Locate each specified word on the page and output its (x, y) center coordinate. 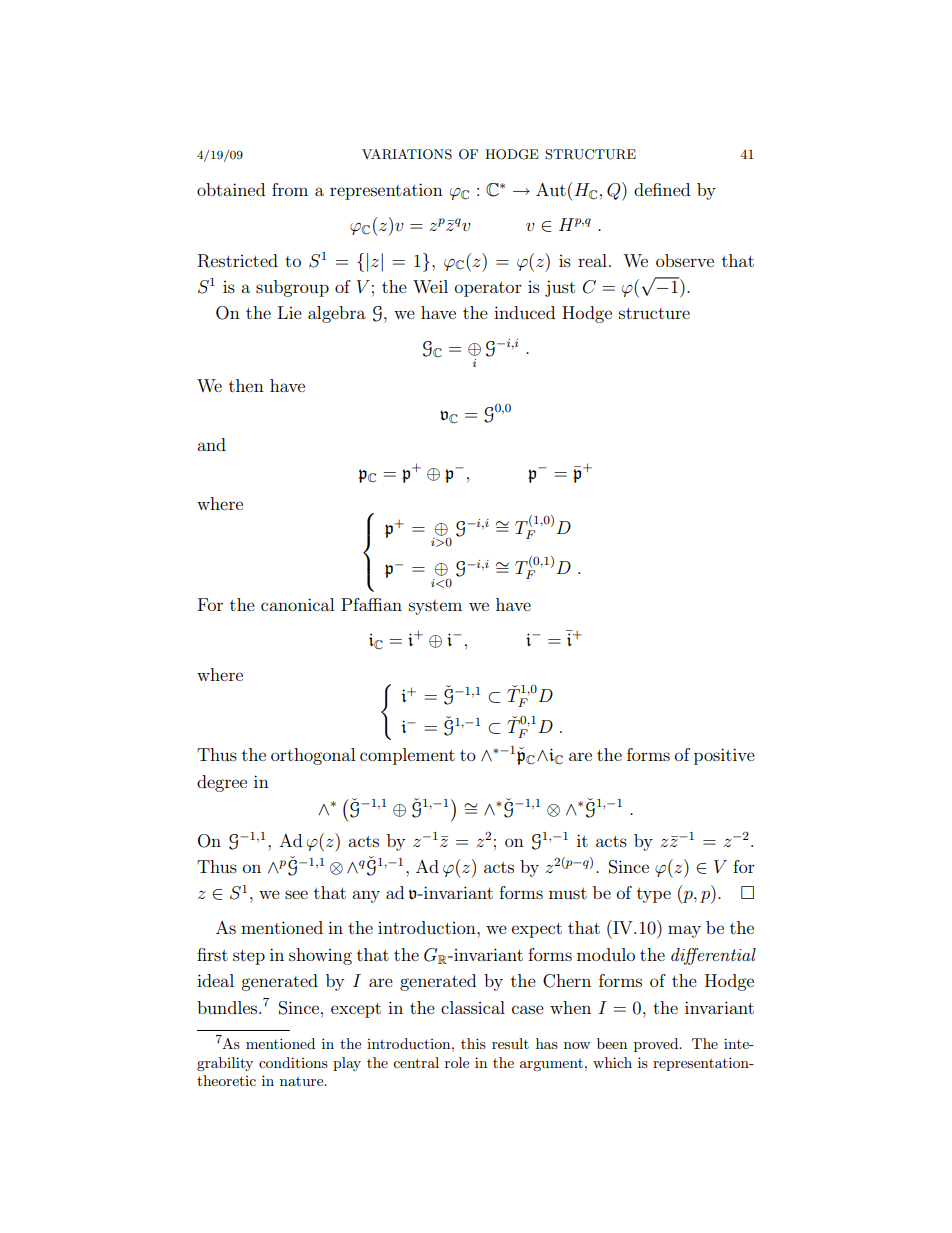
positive (724, 756)
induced (524, 312)
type (654, 895)
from (290, 189)
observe (685, 260)
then (246, 385)
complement (407, 756)
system (435, 607)
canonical (297, 604)
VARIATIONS (407, 154)
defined (662, 189)
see (296, 894)
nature (303, 1081)
